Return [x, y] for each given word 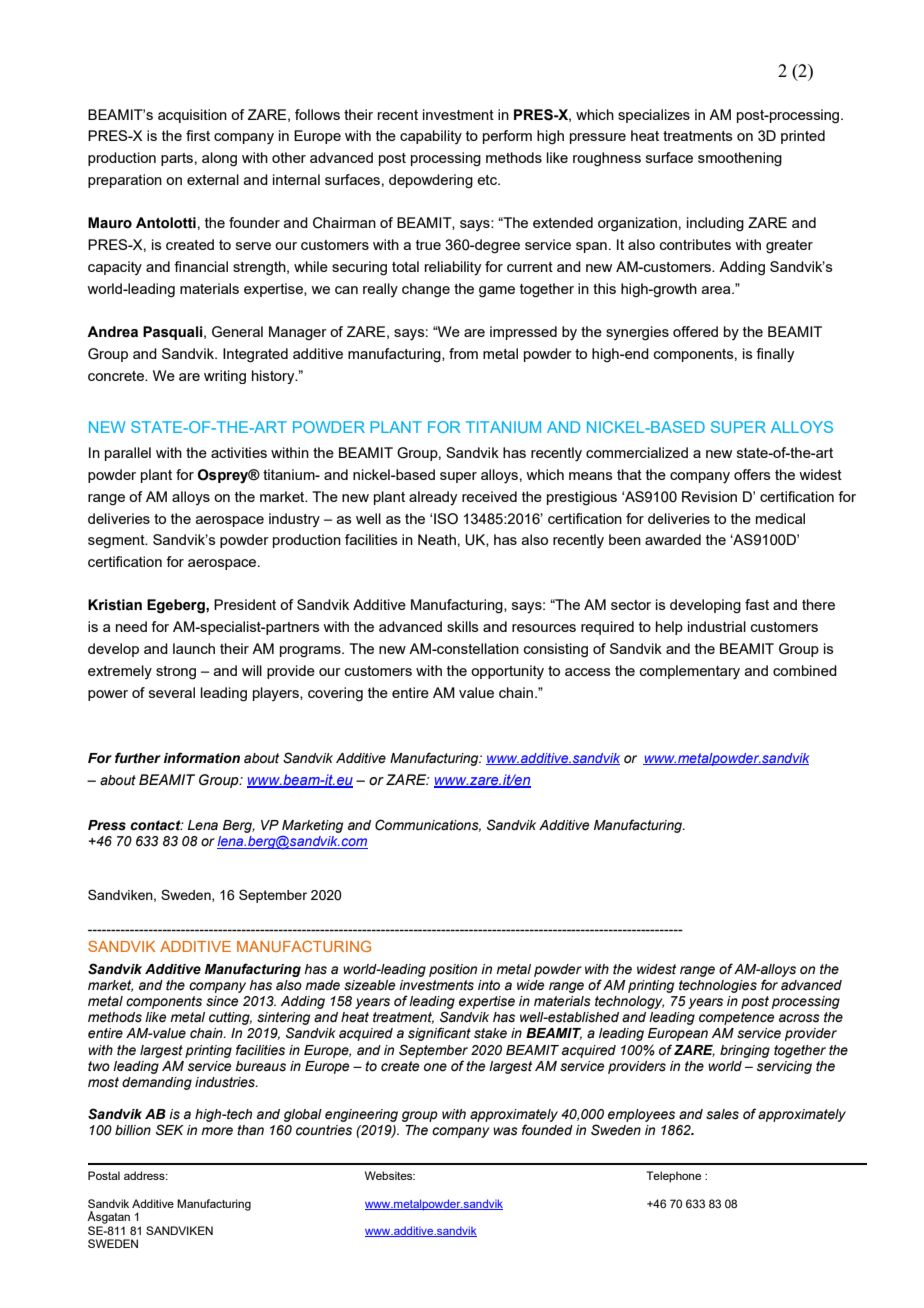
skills [463, 626]
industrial [717, 626]
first [198, 135]
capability [431, 137]
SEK [170, 1130]
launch [194, 648]
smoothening [740, 159]
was [505, 1131]
